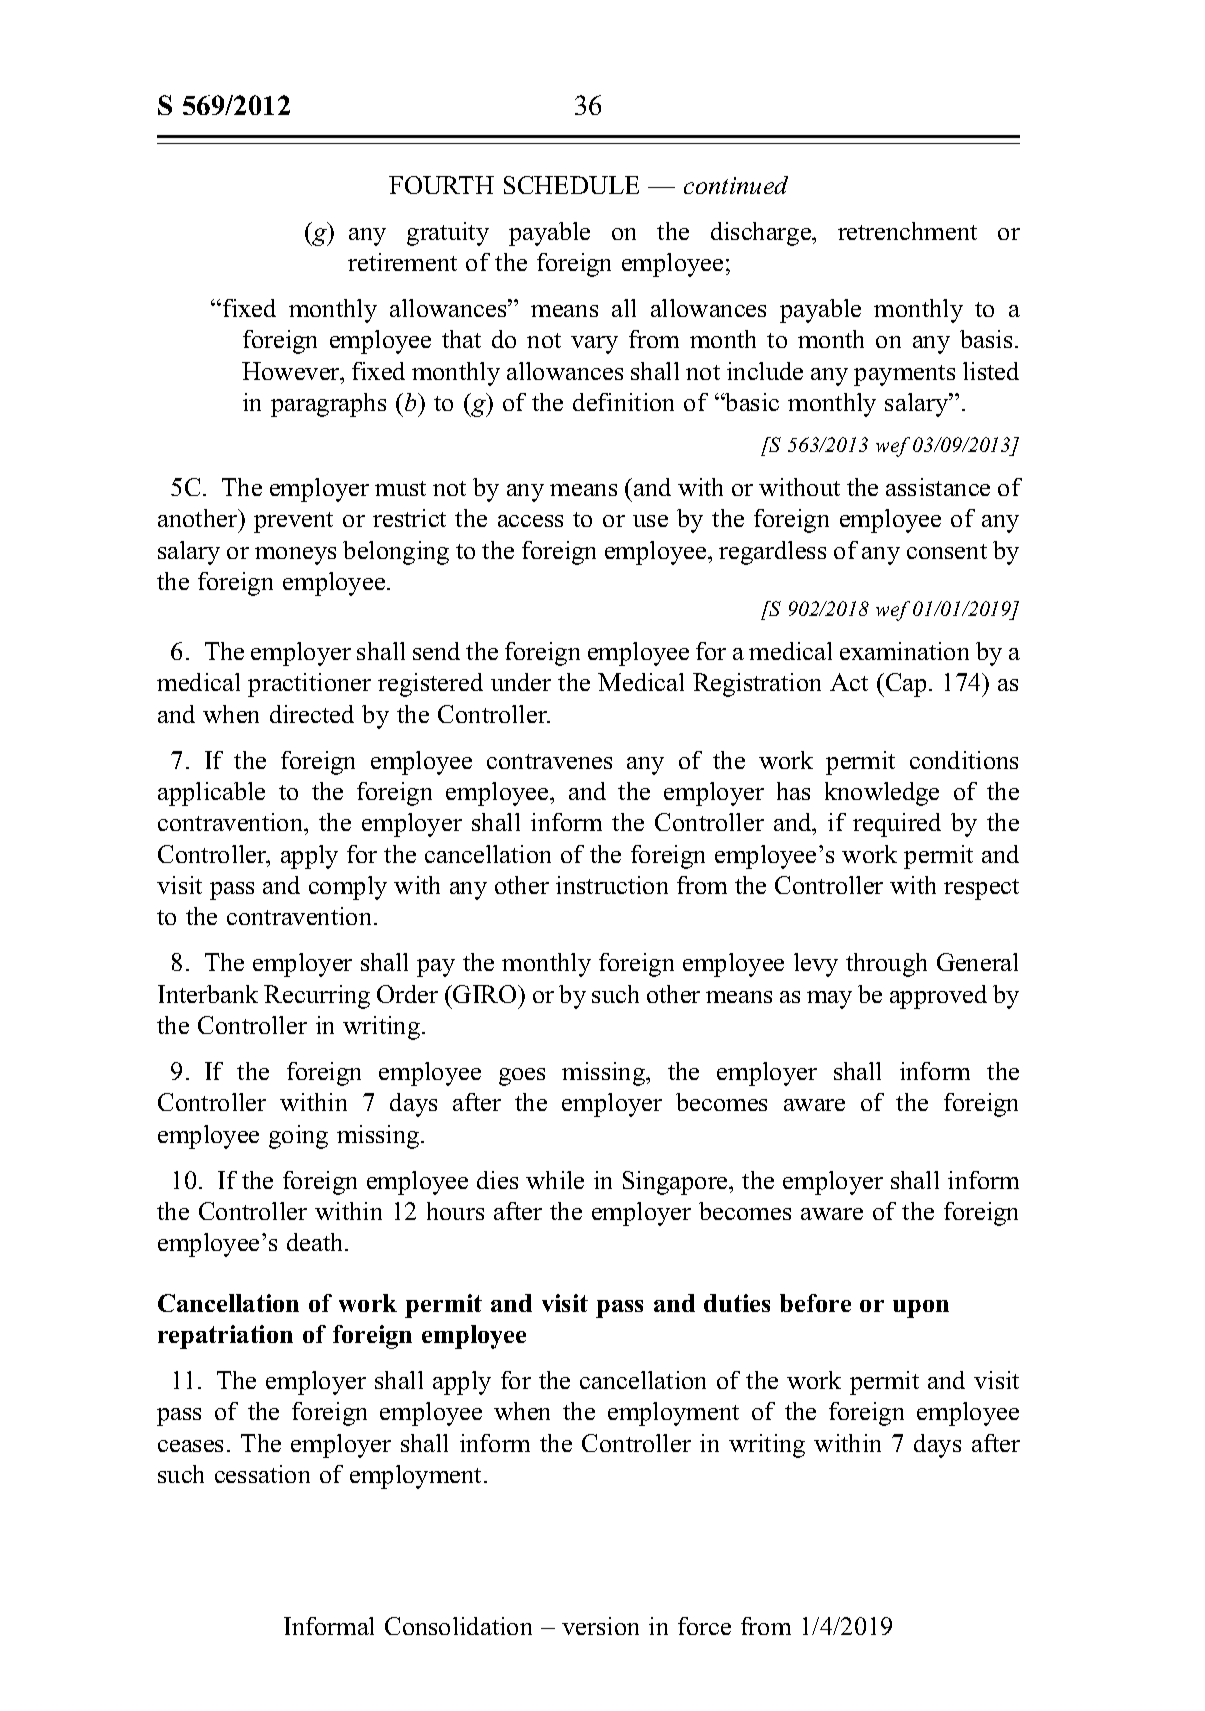  What do you see at coordinates (612, 885) in the screenshot?
I see `instruction` at bounding box center [612, 885].
